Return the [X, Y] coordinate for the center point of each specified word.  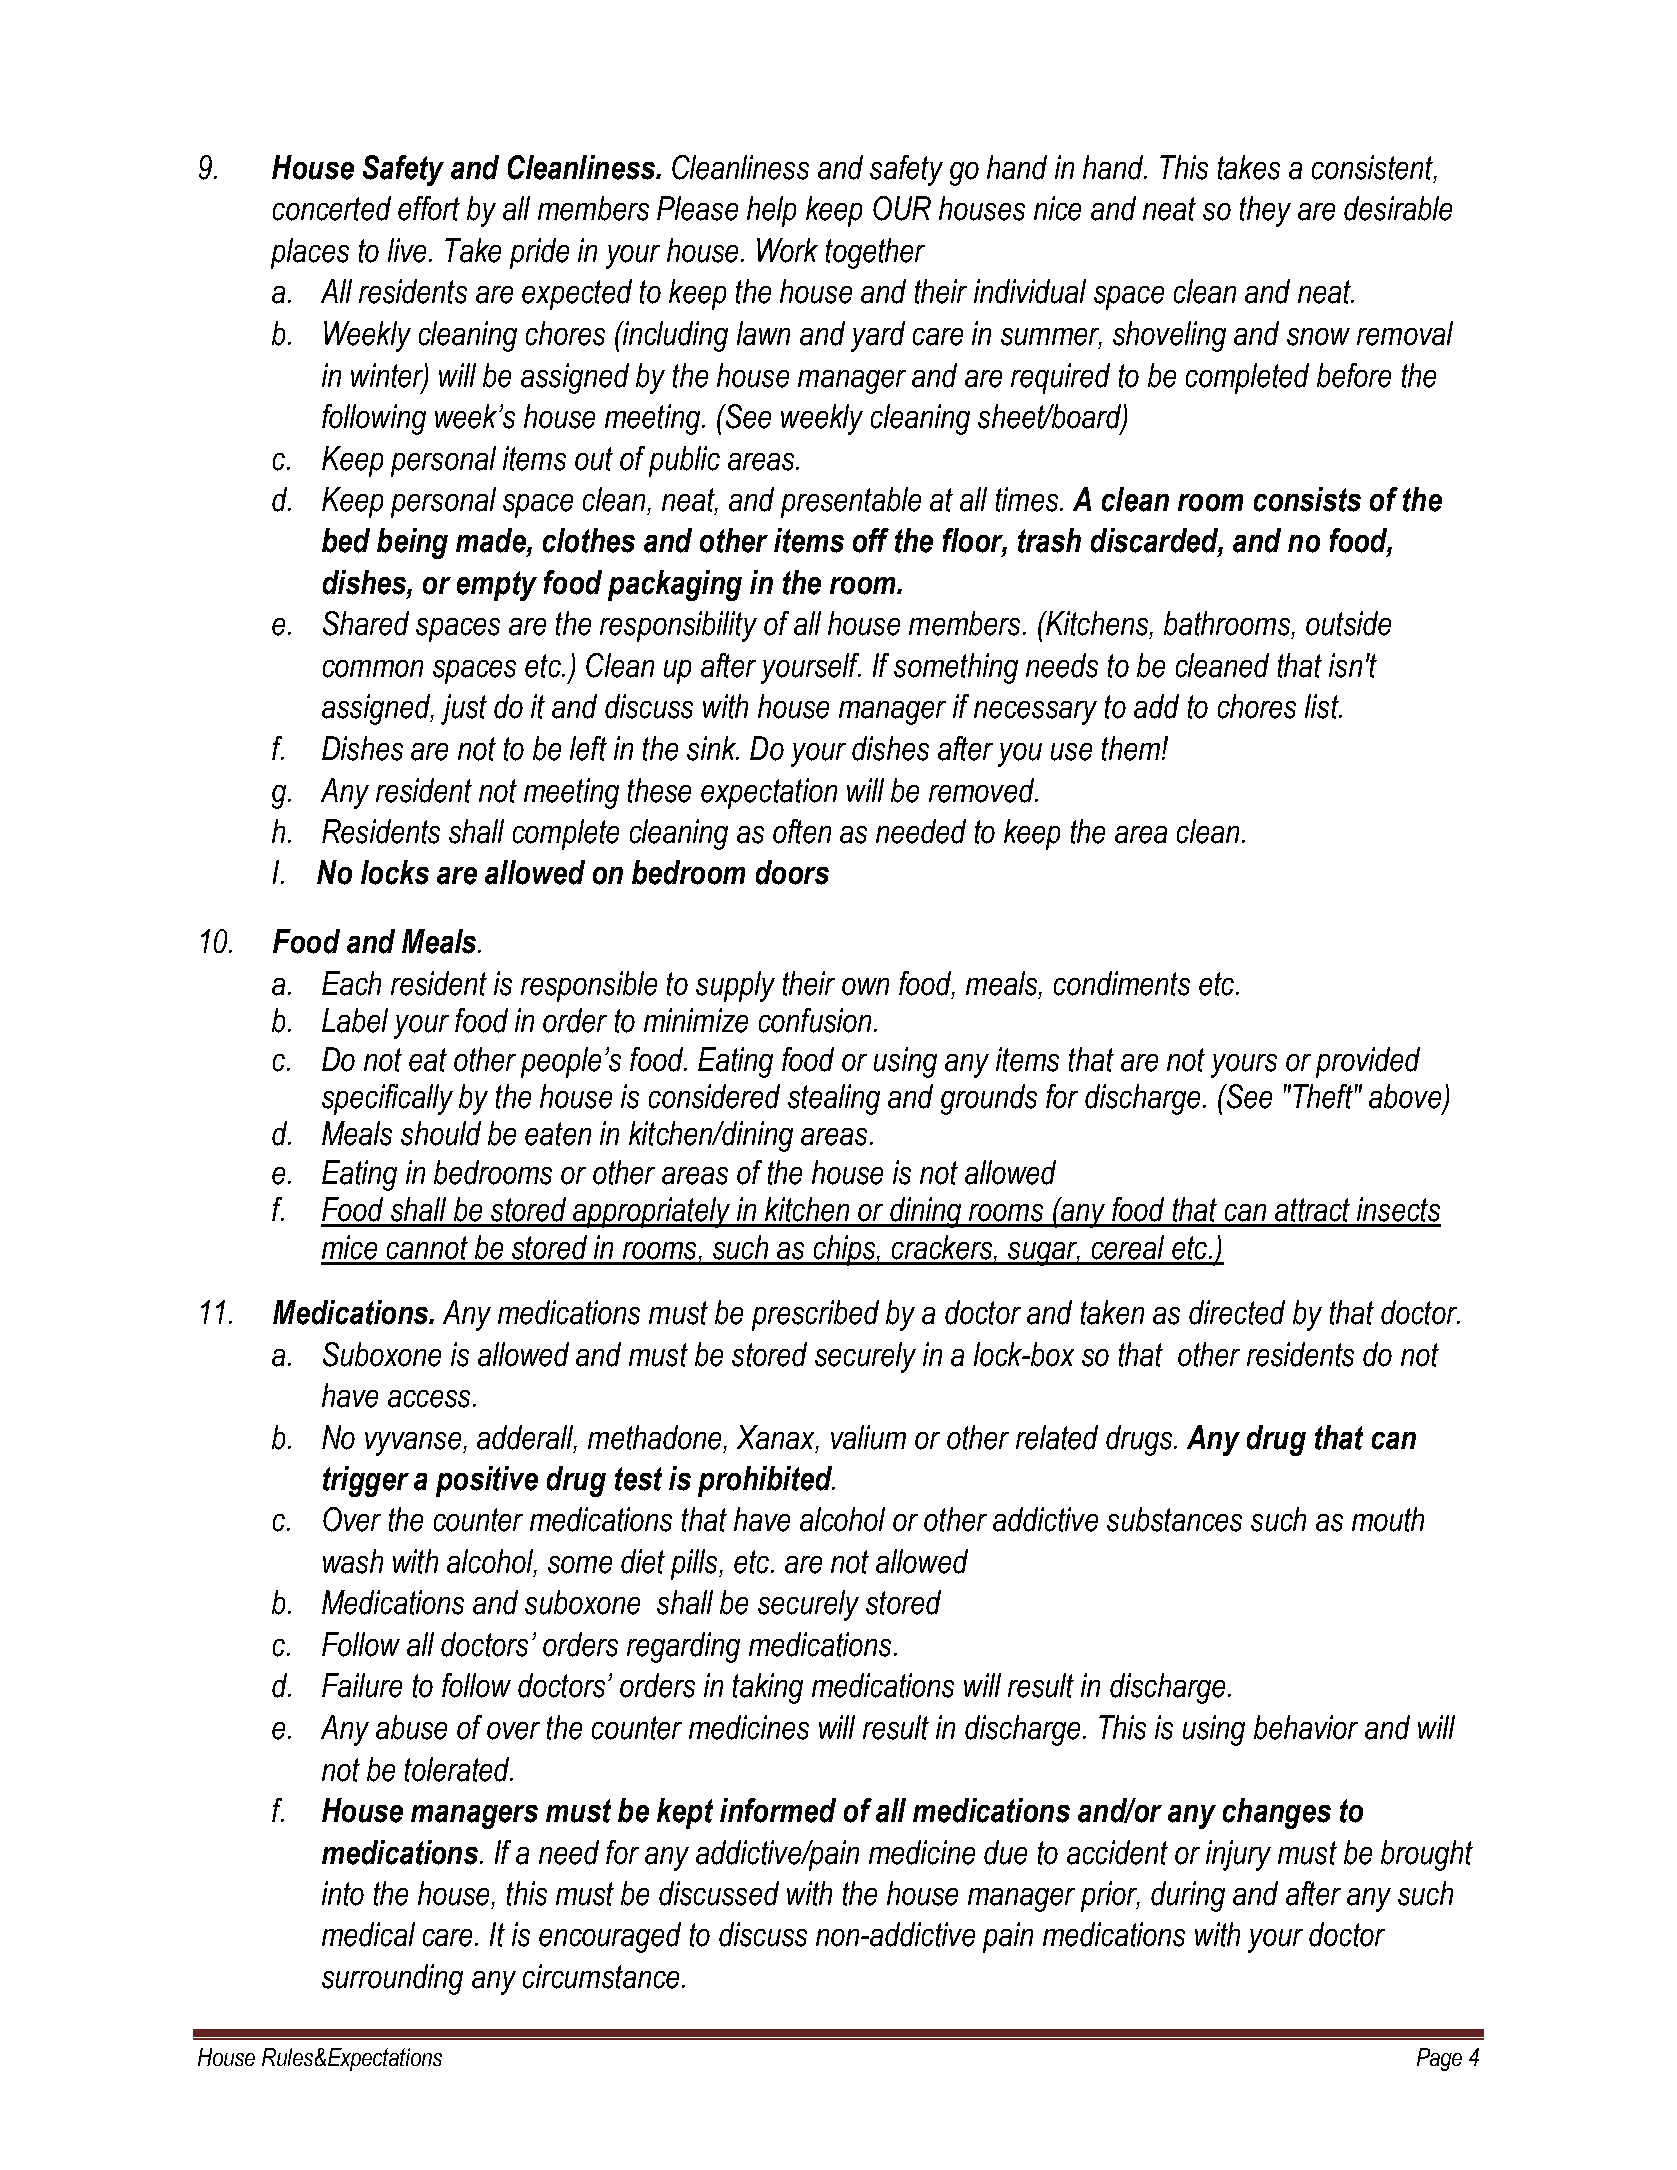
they [1265, 211]
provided [1368, 1062]
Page [1439, 2059]
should [441, 1133]
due [1005, 1852]
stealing [834, 1099]
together [875, 253]
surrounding [392, 1979]
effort [429, 208]
